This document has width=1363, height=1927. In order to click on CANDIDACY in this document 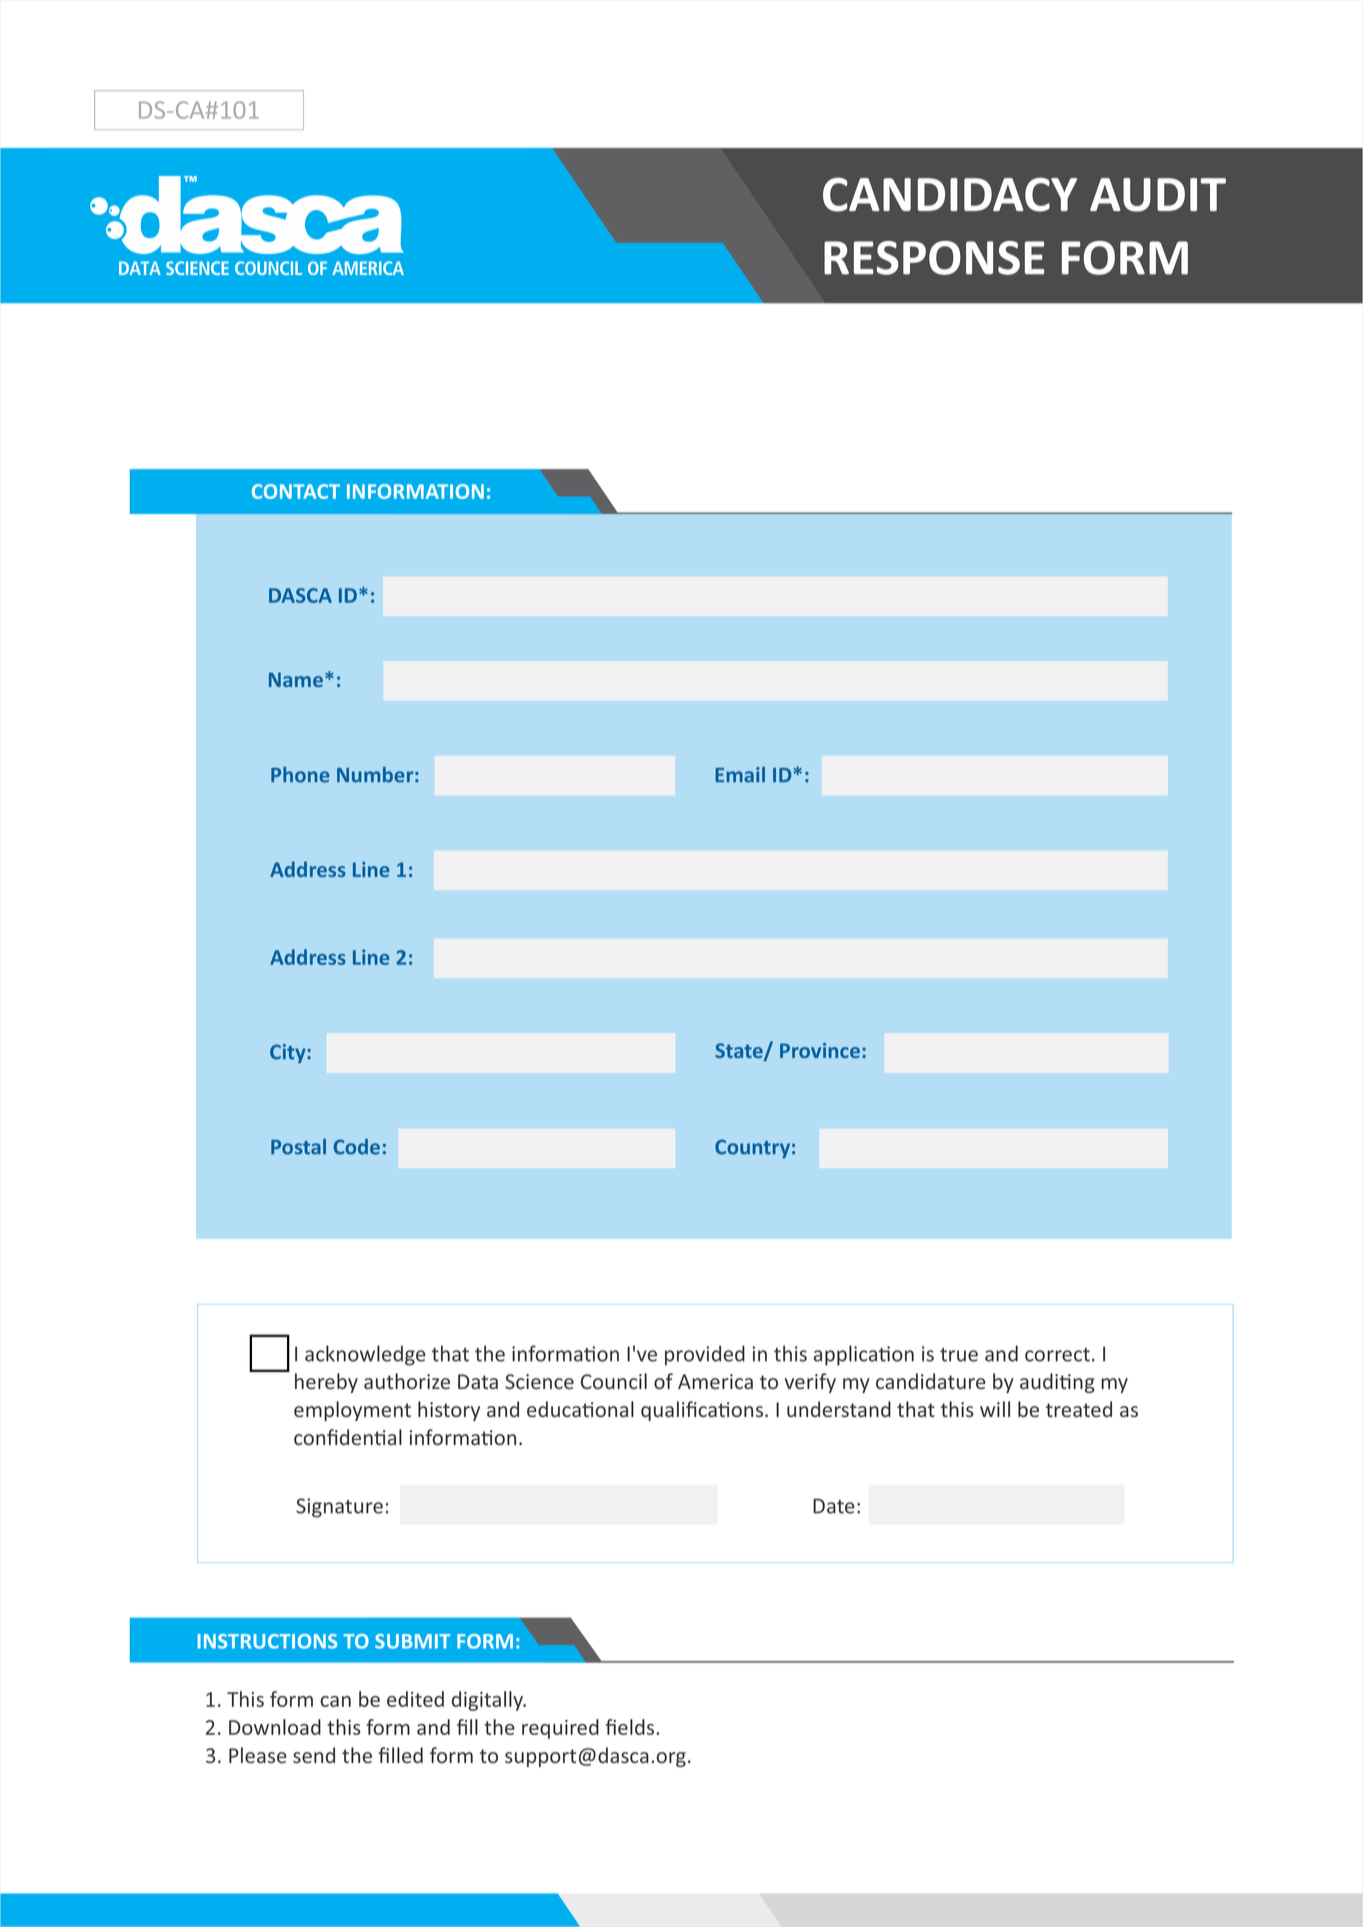, I will do `click(950, 194)`.
